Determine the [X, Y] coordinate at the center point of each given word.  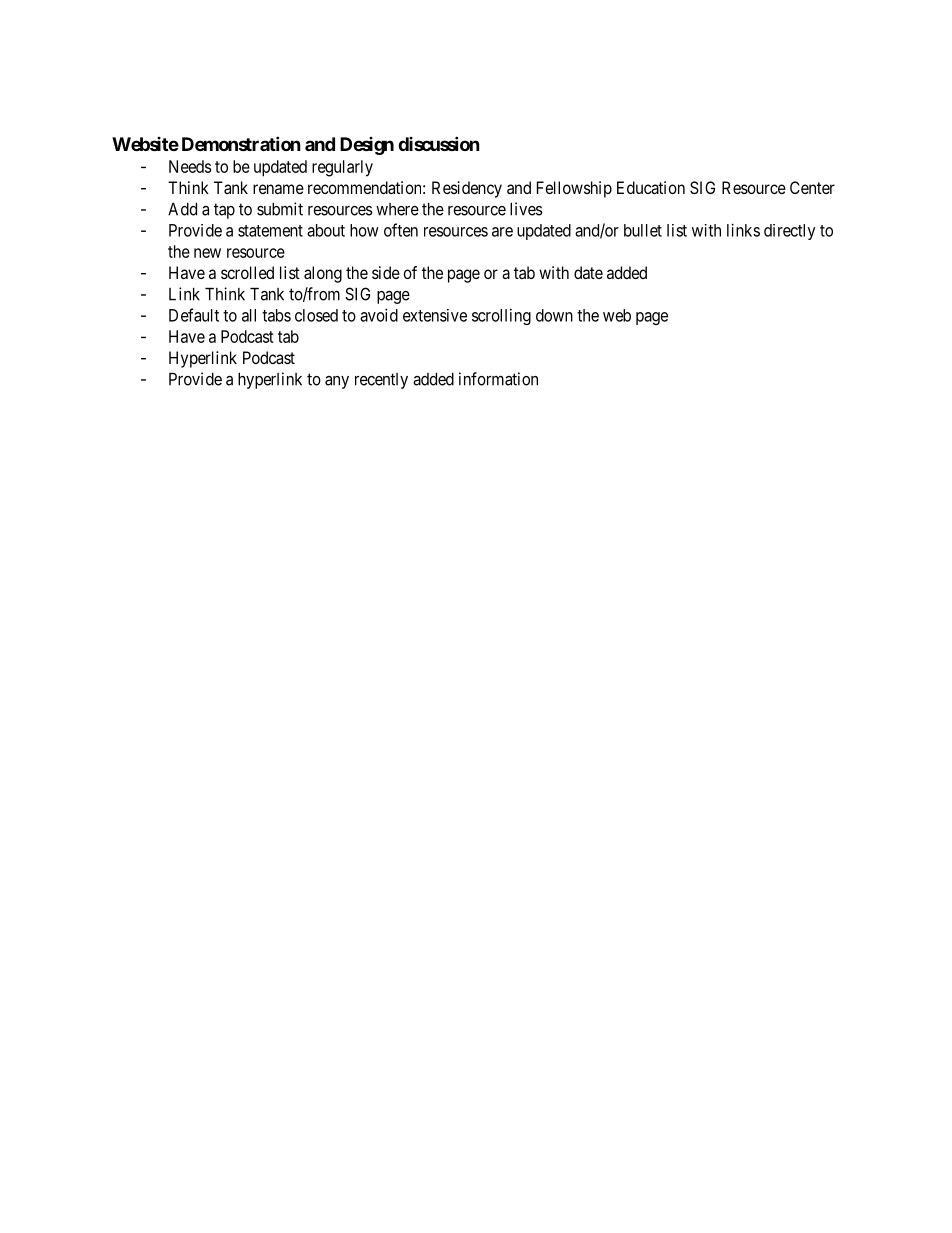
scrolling [501, 317]
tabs [276, 315]
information [498, 379]
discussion [439, 143]
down [554, 315]
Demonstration [241, 143]
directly [790, 232]
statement [270, 231]
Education [651, 187]
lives [526, 209]
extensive [435, 315]
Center [812, 187]
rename [278, 189]
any [337, 382]
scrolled [247, 272]
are [502, 232]
